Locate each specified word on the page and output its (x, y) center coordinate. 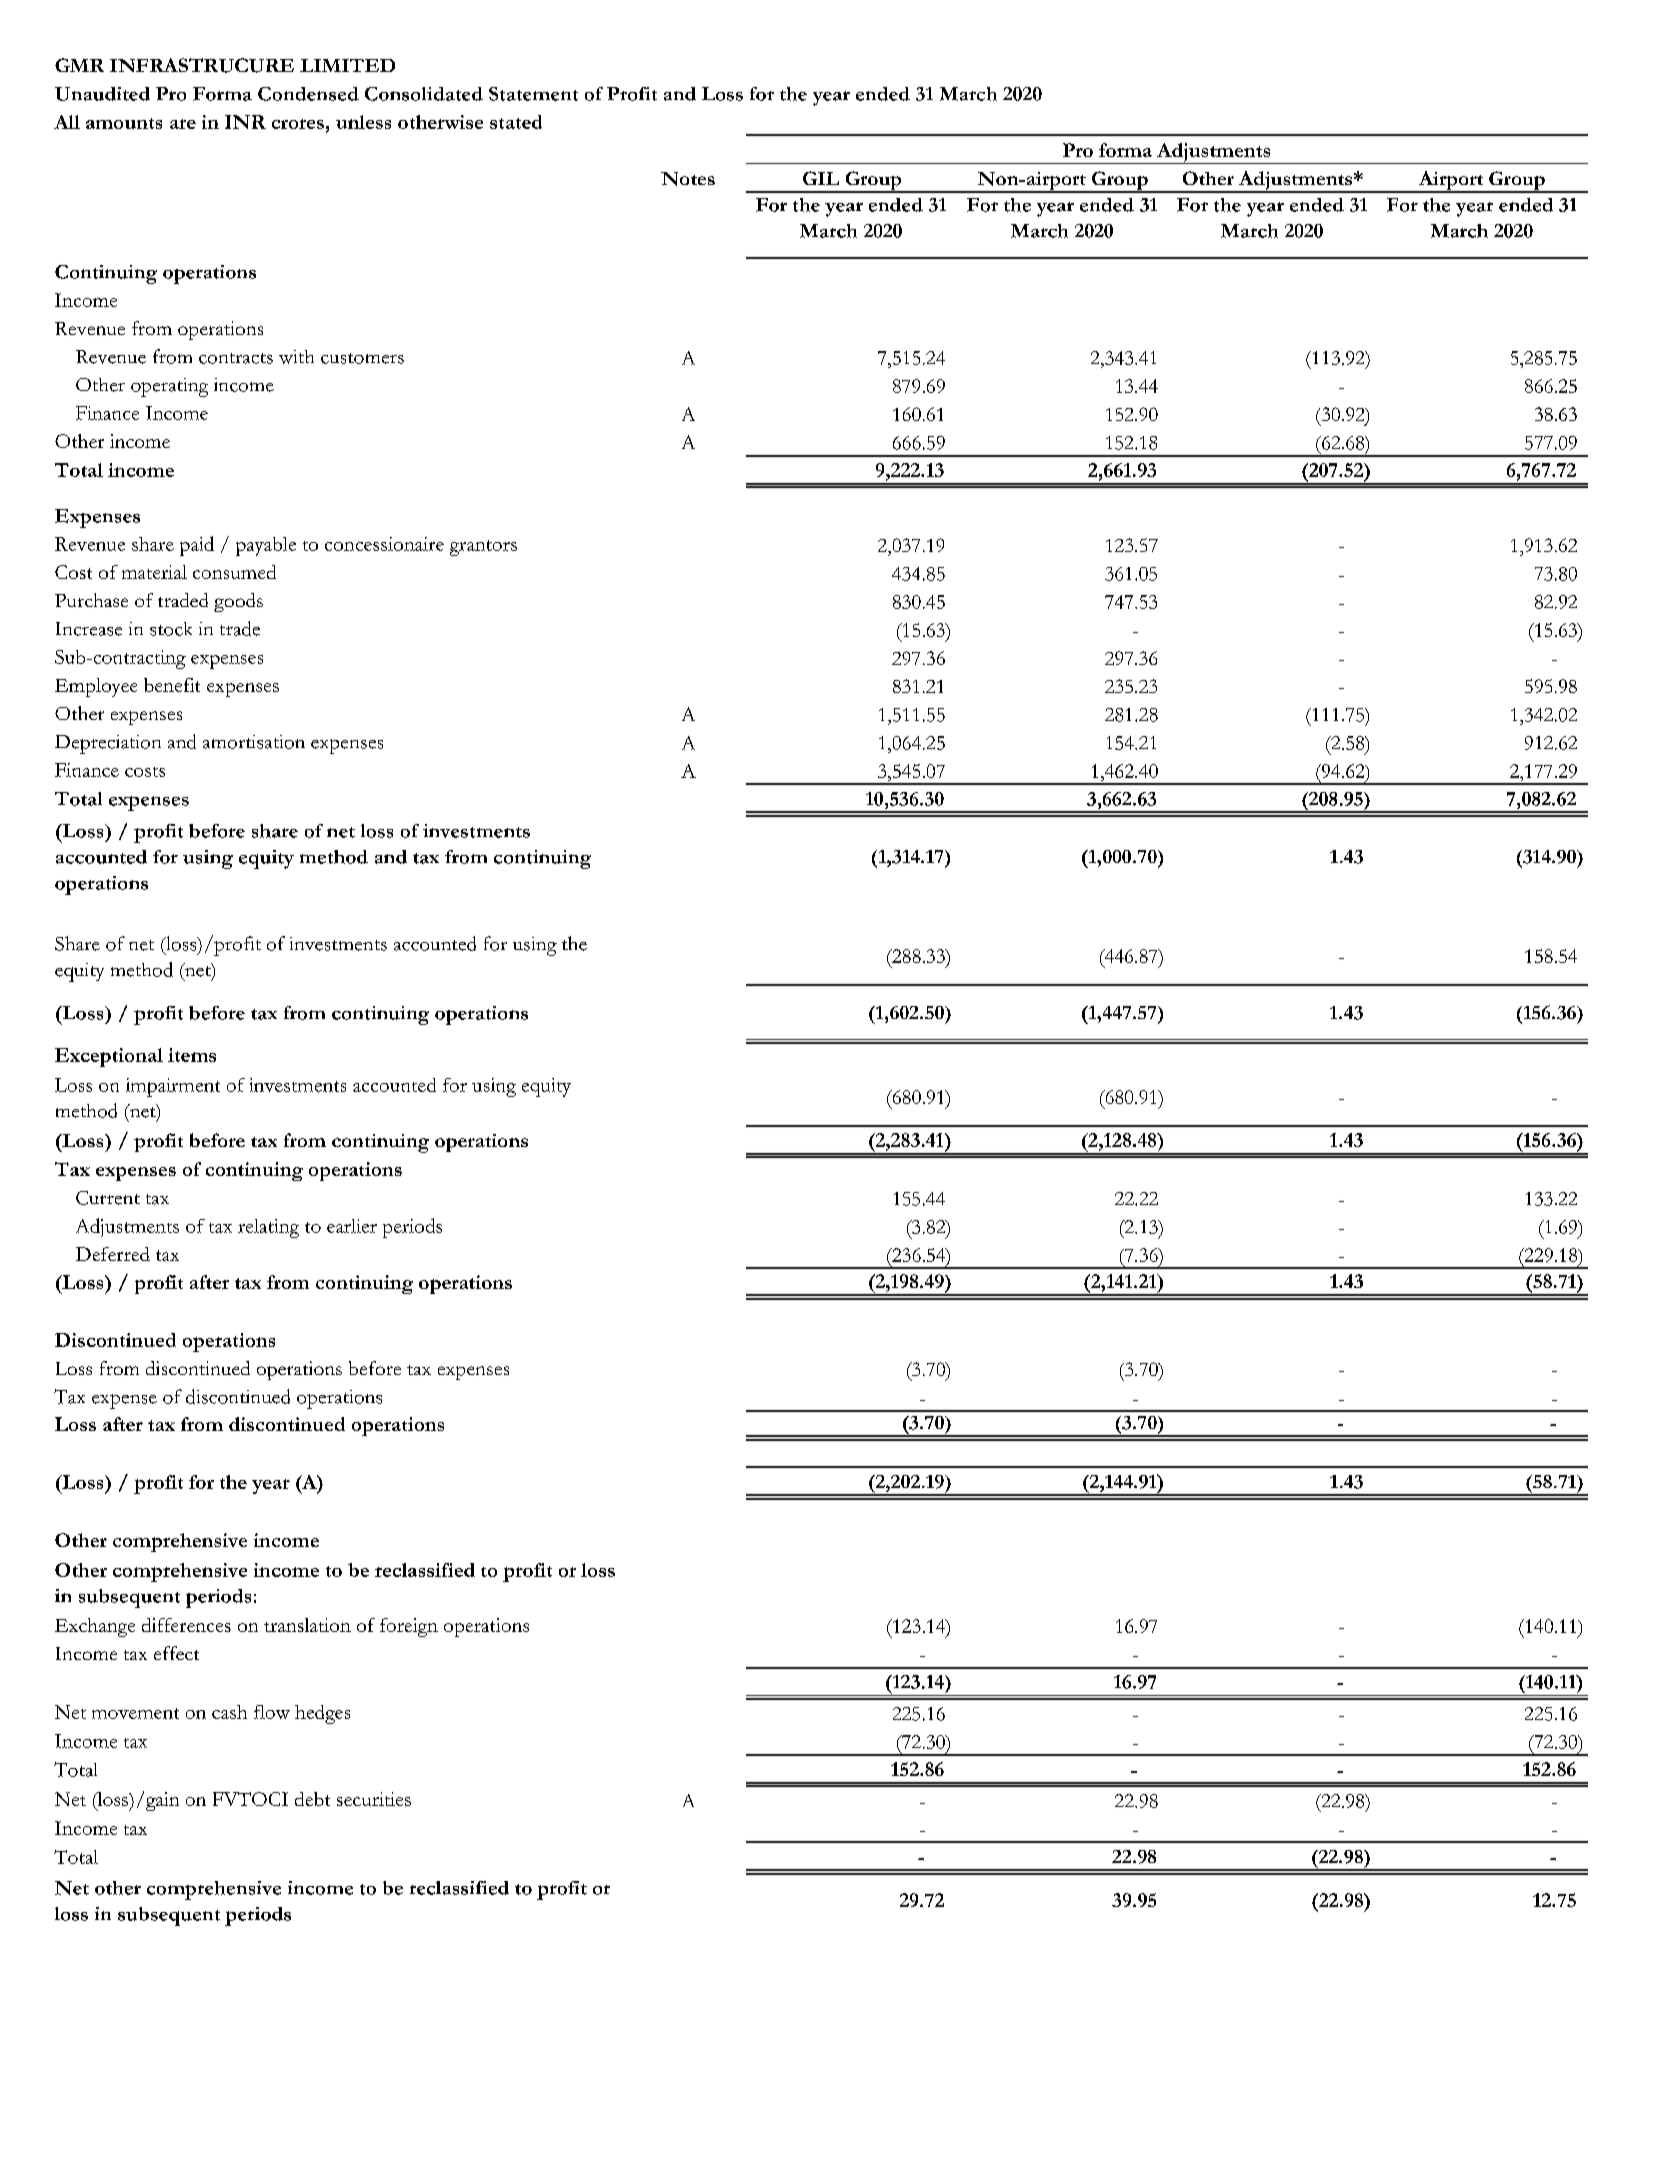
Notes (688, 179)
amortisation (254, 742)
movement (135, 1713)
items (192, 1055)
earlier (352, 1226)
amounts (124, 123)
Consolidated (424, 94)
